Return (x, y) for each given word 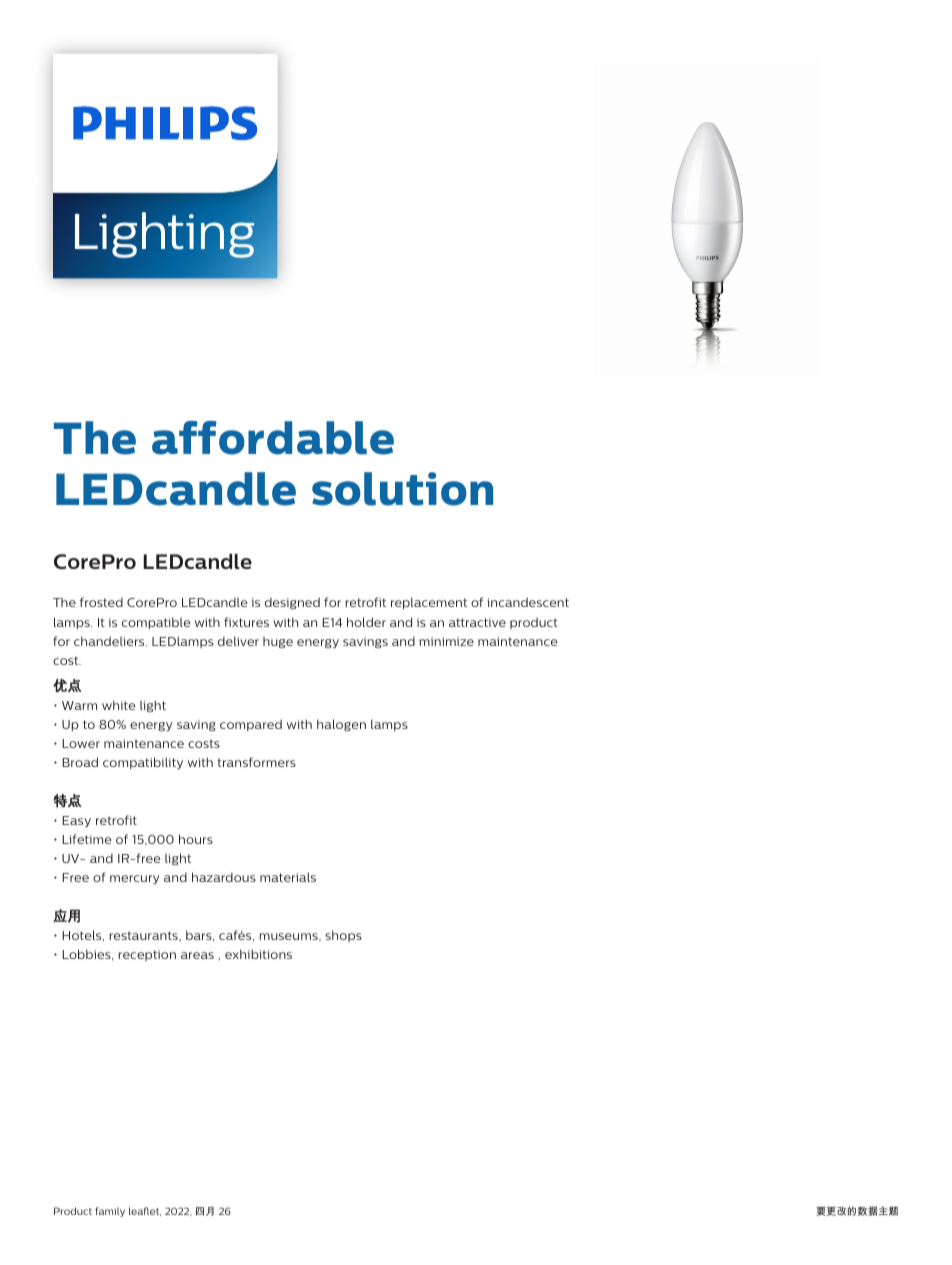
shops (343, 936)
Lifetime (87, 839)
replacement (429, 603)
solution (402, 489)
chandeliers (110, 641)
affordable (273, 438)
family (110, 1212)
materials (288, 877)
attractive (477, 622)
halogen (341, 725)
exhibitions (258, 954)
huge (278, 642)
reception (147, 955)
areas (197, 955)
